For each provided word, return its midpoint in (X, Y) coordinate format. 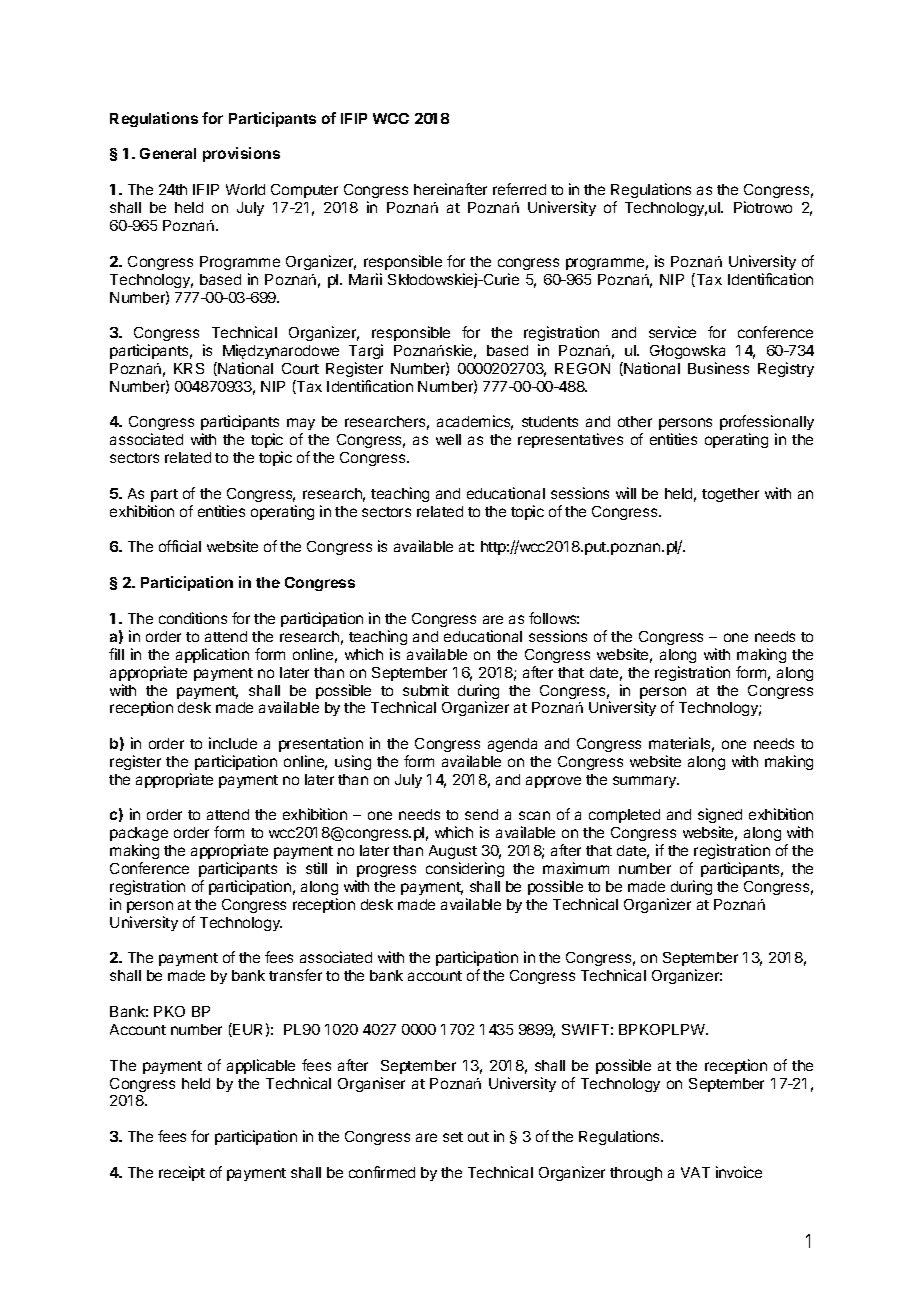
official (180, 546)
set (453, 1137)
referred (519, 189)
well (448, 439)
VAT (695, 1172)
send (481, 814)
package (139, 836)
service (672, 332)
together (730, 495)
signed (720, 817)
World (245, 189)
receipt (182, 1173)
